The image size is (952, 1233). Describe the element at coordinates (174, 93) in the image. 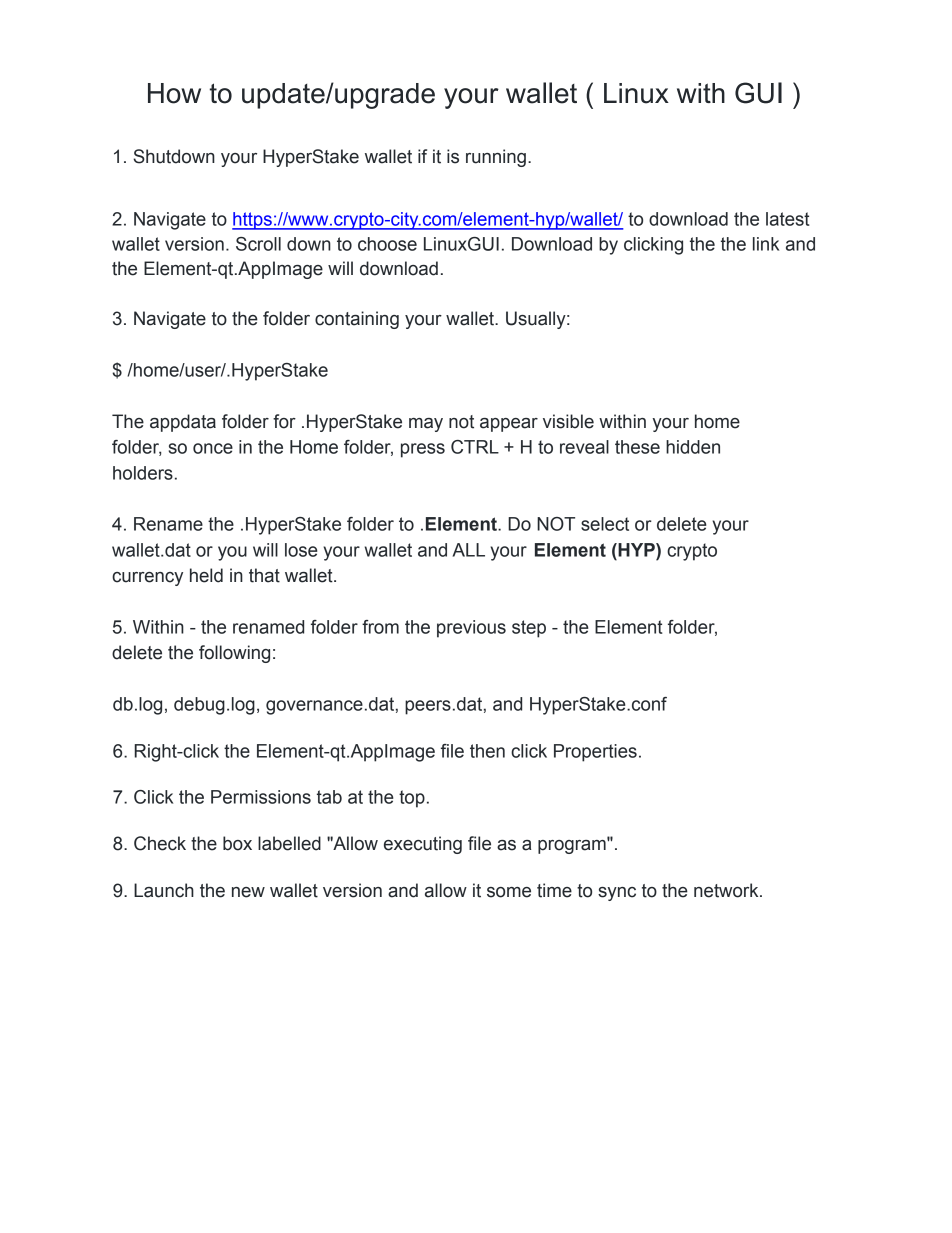

I see `How` at that location.
